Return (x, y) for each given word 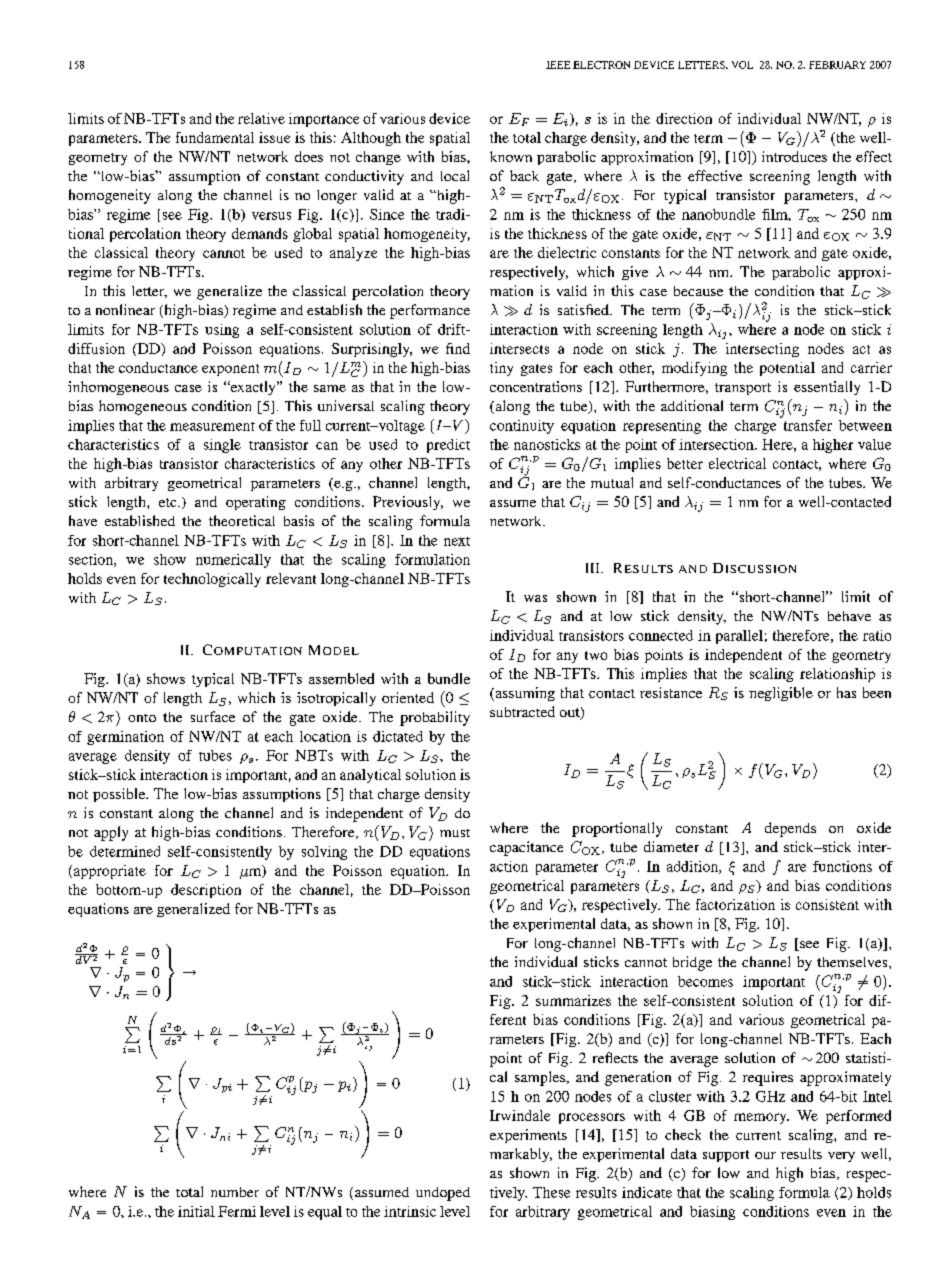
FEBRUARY (837, 65)
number (235, 1192)
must (455, 833)
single (222, 446)
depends (790, 829)
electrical (737, 463)
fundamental (215, 137)
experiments (528, 1136)
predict (448, 446)
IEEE (558, 65)
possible (120, 795)
